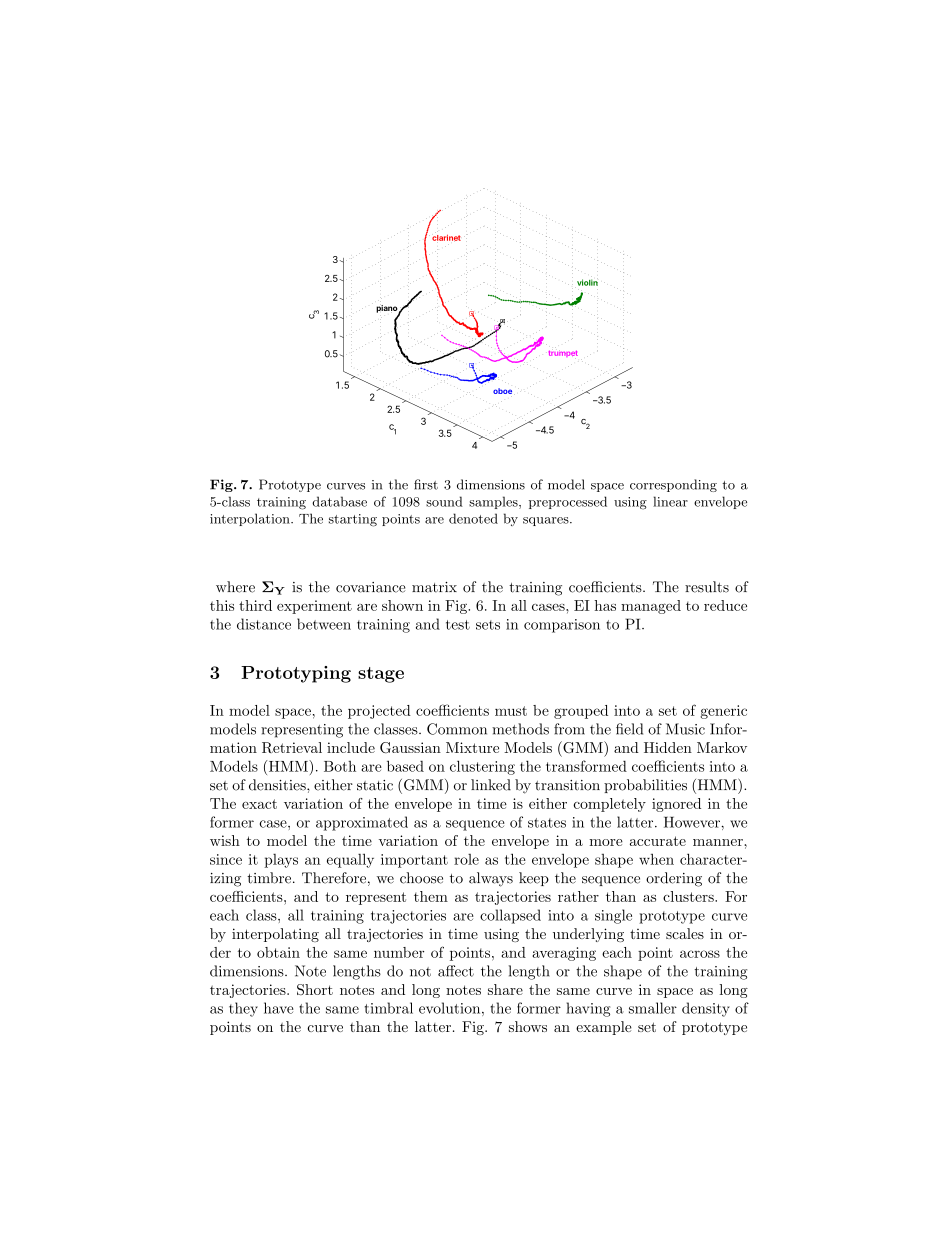 The height and width of the page is (1233, 952). I want to click on matrix, so click(434, 587).
